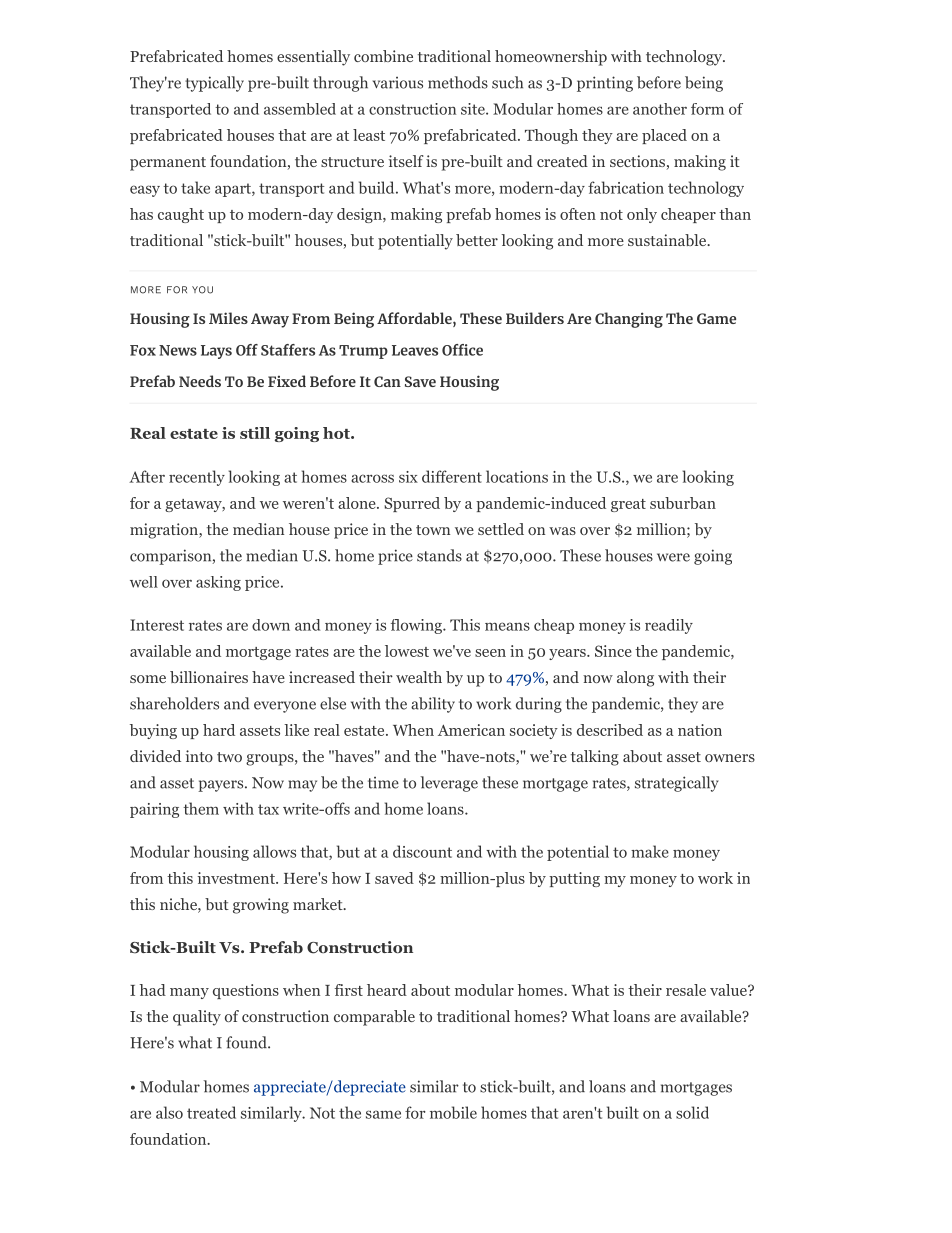  What do you see at coordinates (422, 851) in the page?
I see `discount` at bounding box center [422, 851].
